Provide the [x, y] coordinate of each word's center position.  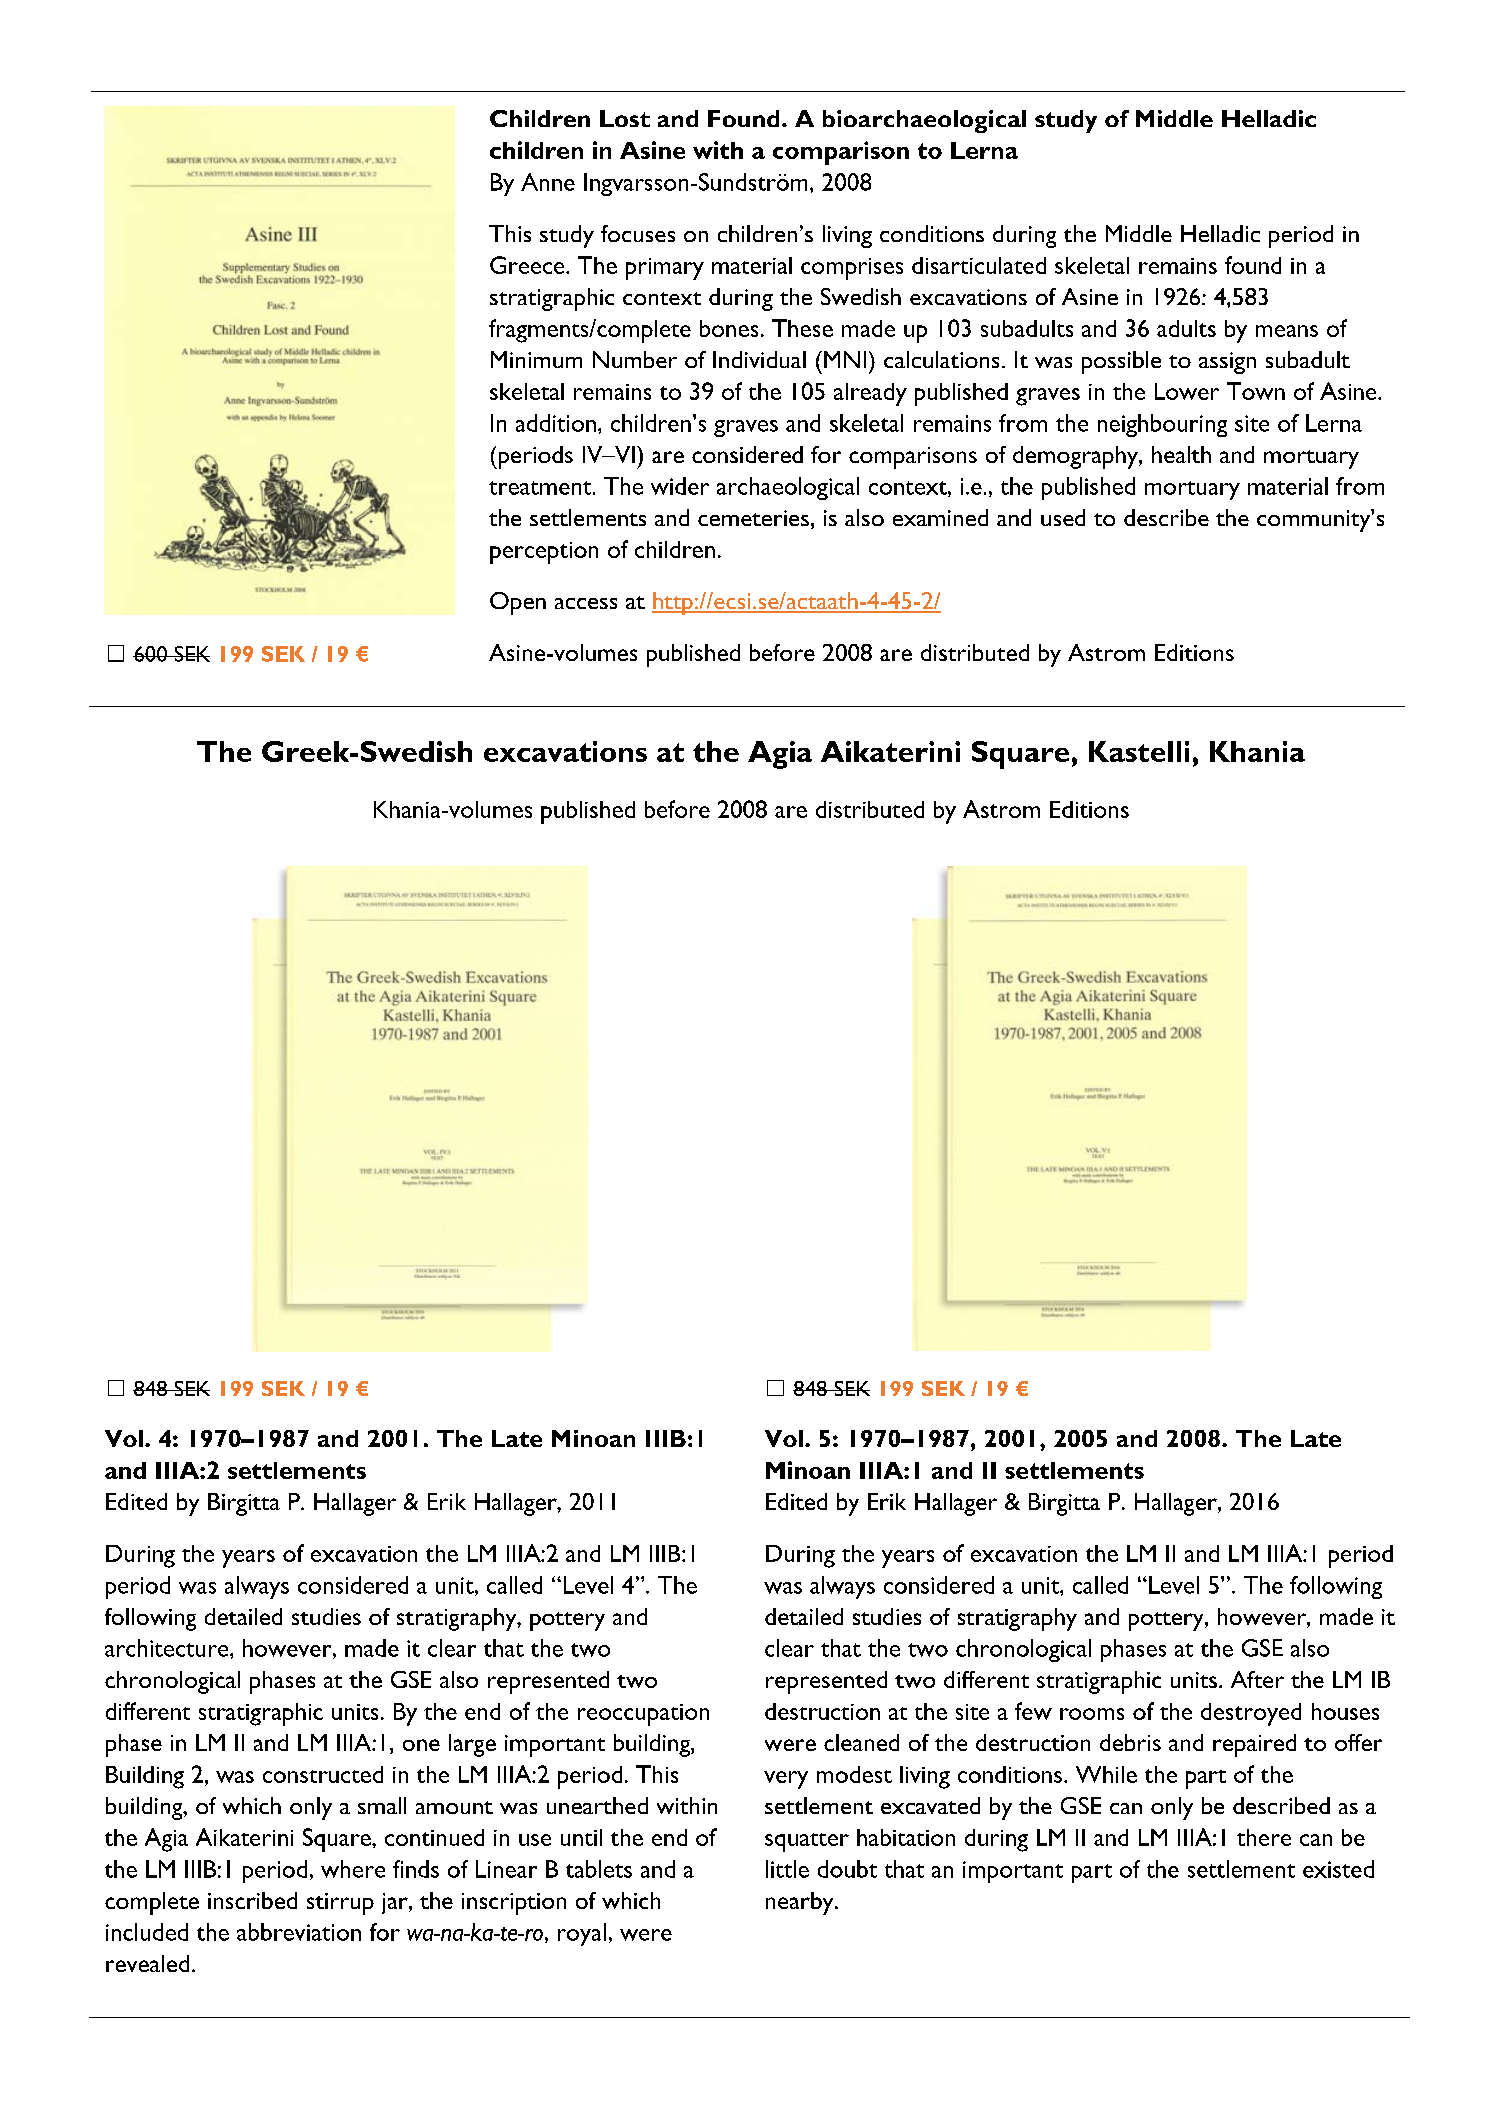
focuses [638, 233]
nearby [801, 1903]
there [1264, 1837]
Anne [548, 182]
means [1287, 331]
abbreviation [299, 1932]
